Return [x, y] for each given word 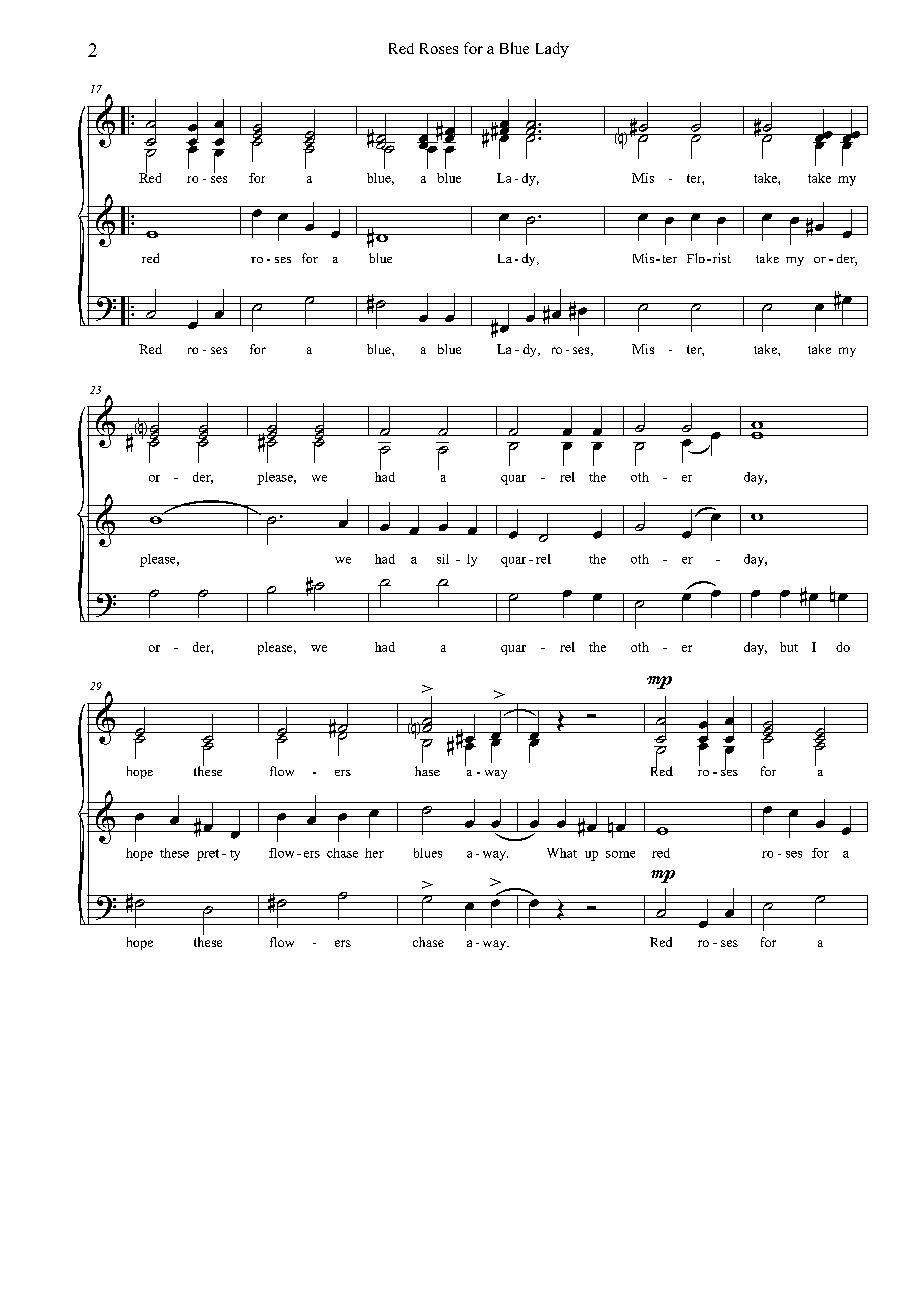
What [562, 853]
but [789, 647]
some [620, 854]
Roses [439, 48]
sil [443, 559]
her [374, 853]
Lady [552, 50]
